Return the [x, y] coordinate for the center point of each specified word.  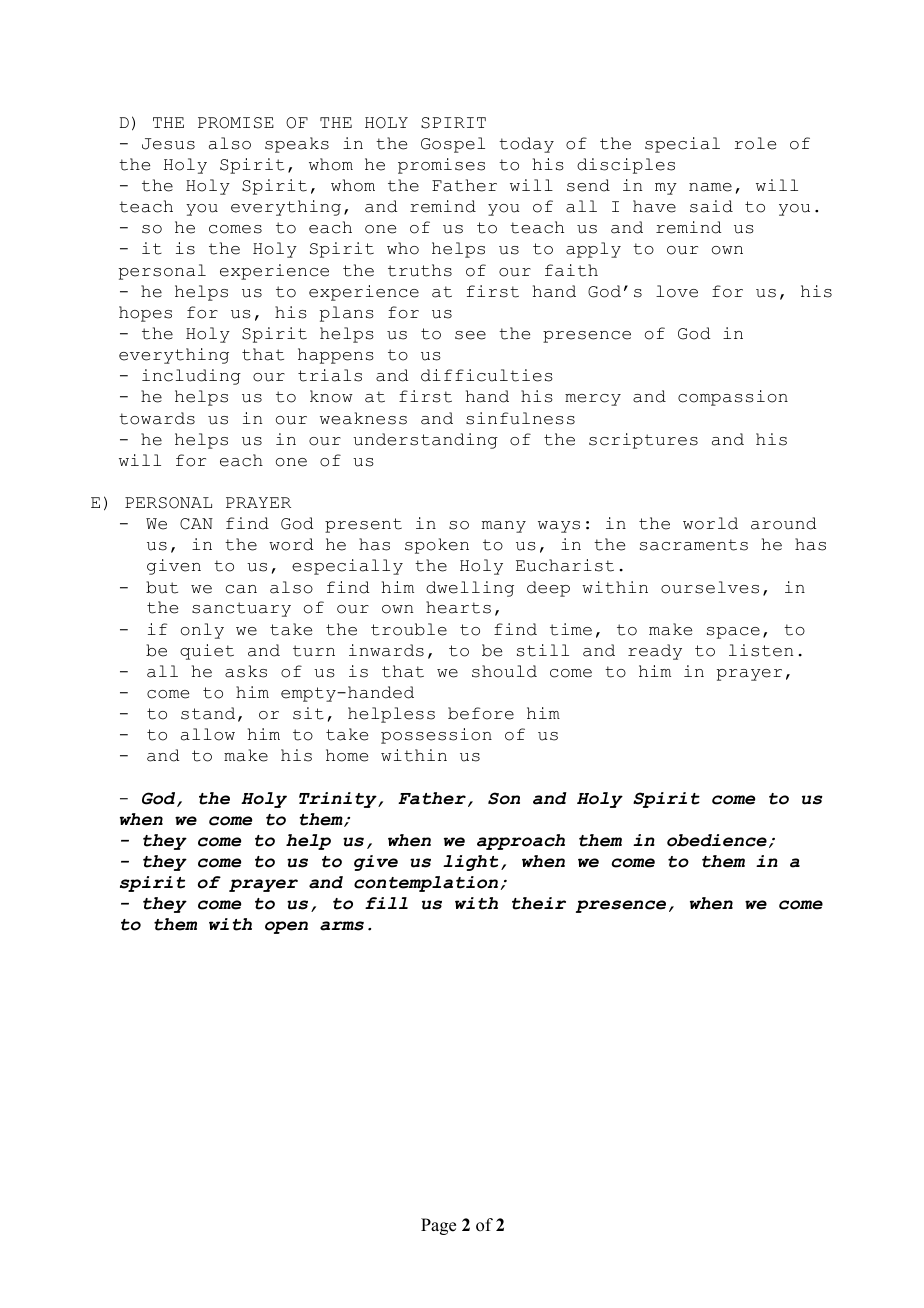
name [710, 187]
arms [342, 926]
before [481, 713]
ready [655, 652]
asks [246, 671]
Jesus [168, 144]
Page [438, 1226]
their [539, 903]
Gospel [453, 145]
